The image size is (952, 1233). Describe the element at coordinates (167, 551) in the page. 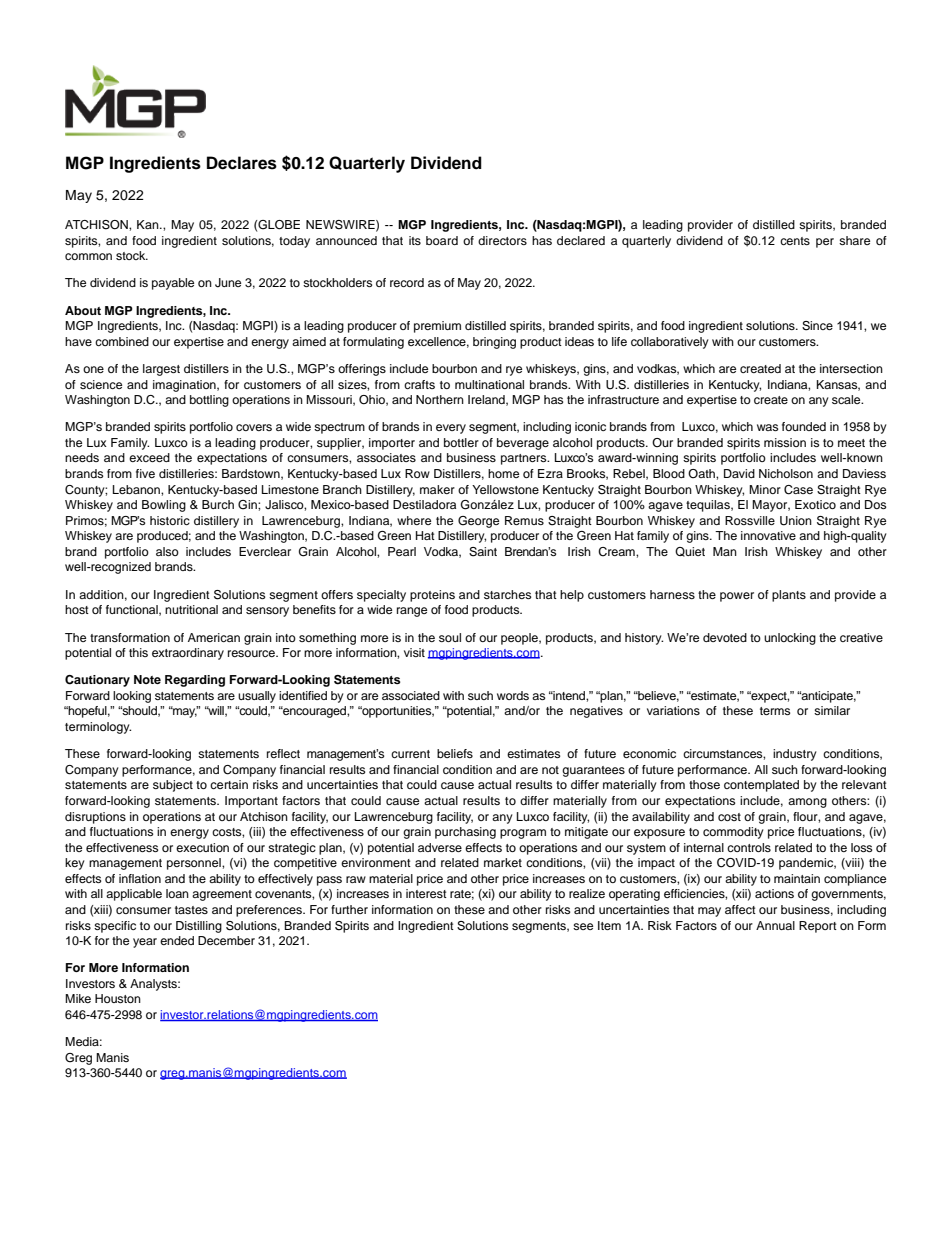

I see `also` at that location.
